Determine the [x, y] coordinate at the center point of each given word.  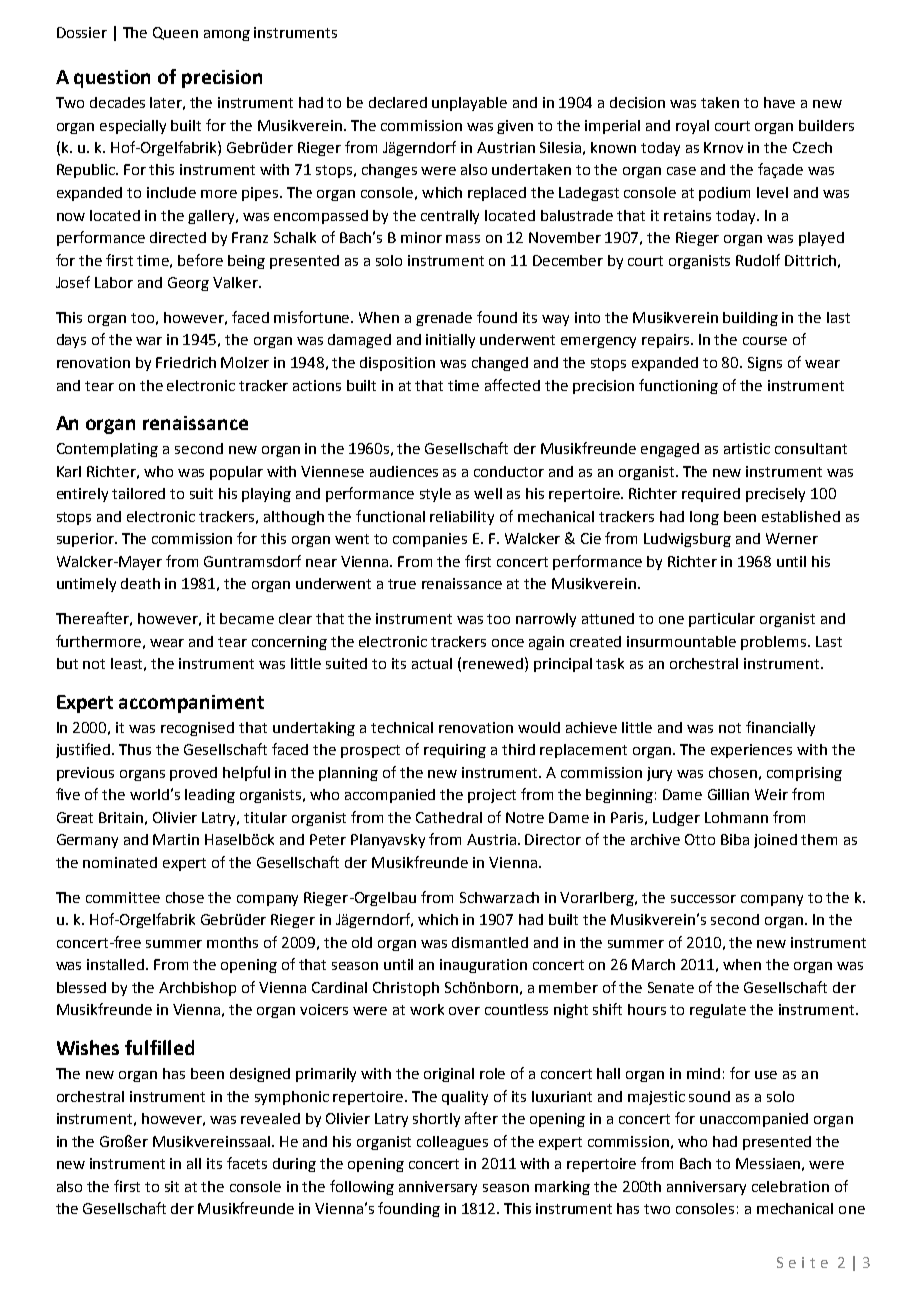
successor [703, 899]
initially [450, 341]
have [779, 102]
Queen [175, 33]
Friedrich [186, 362]
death [140, 583]
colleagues [452, 1143]
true [402, 584]
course [765, 341]
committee [123, 897]
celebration [790, 1186]
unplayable [469, 104]
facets [247, 1163]
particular [722, 620]
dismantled [490, 942]
